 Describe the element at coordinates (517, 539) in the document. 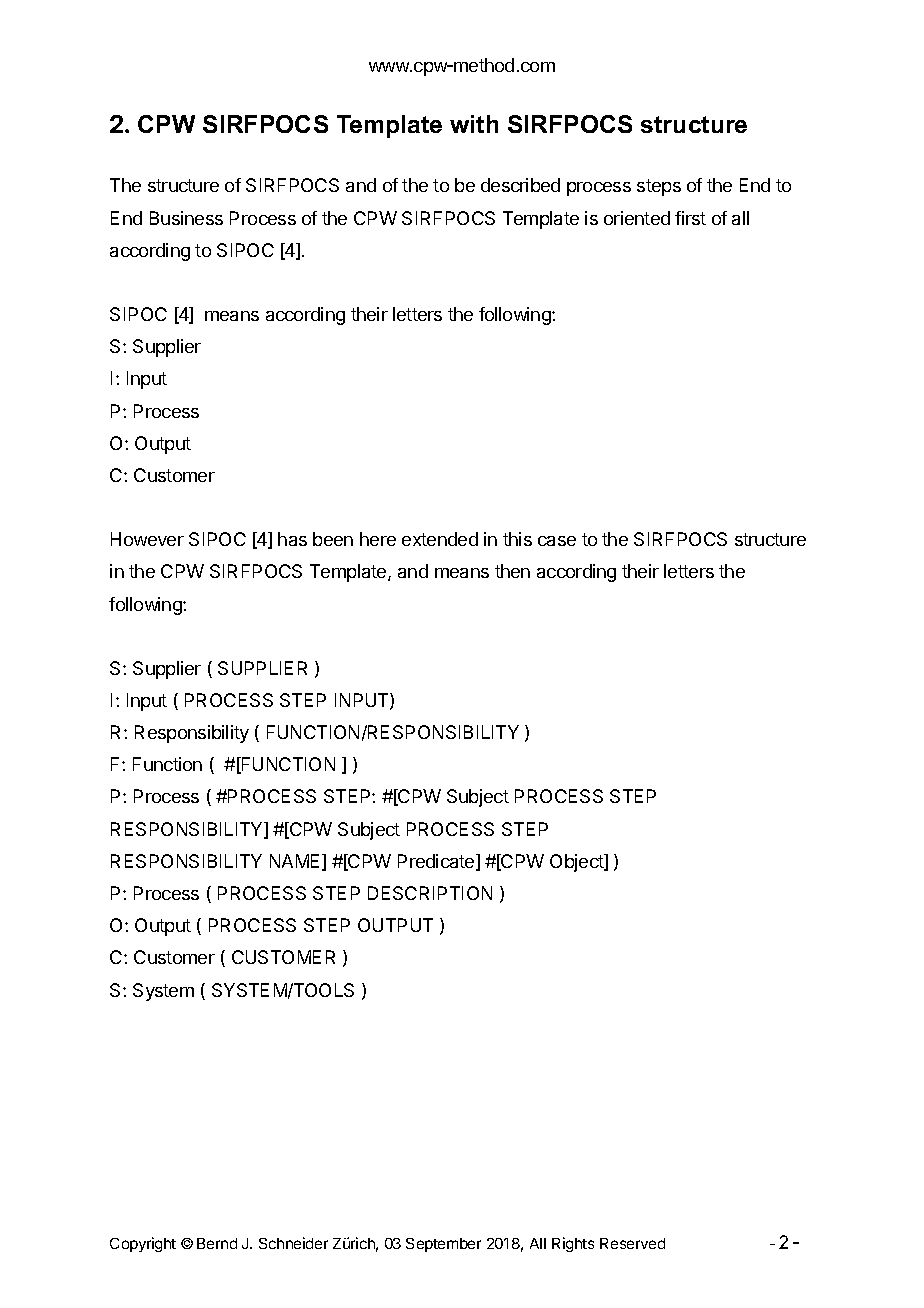

I see `this` at that location.
